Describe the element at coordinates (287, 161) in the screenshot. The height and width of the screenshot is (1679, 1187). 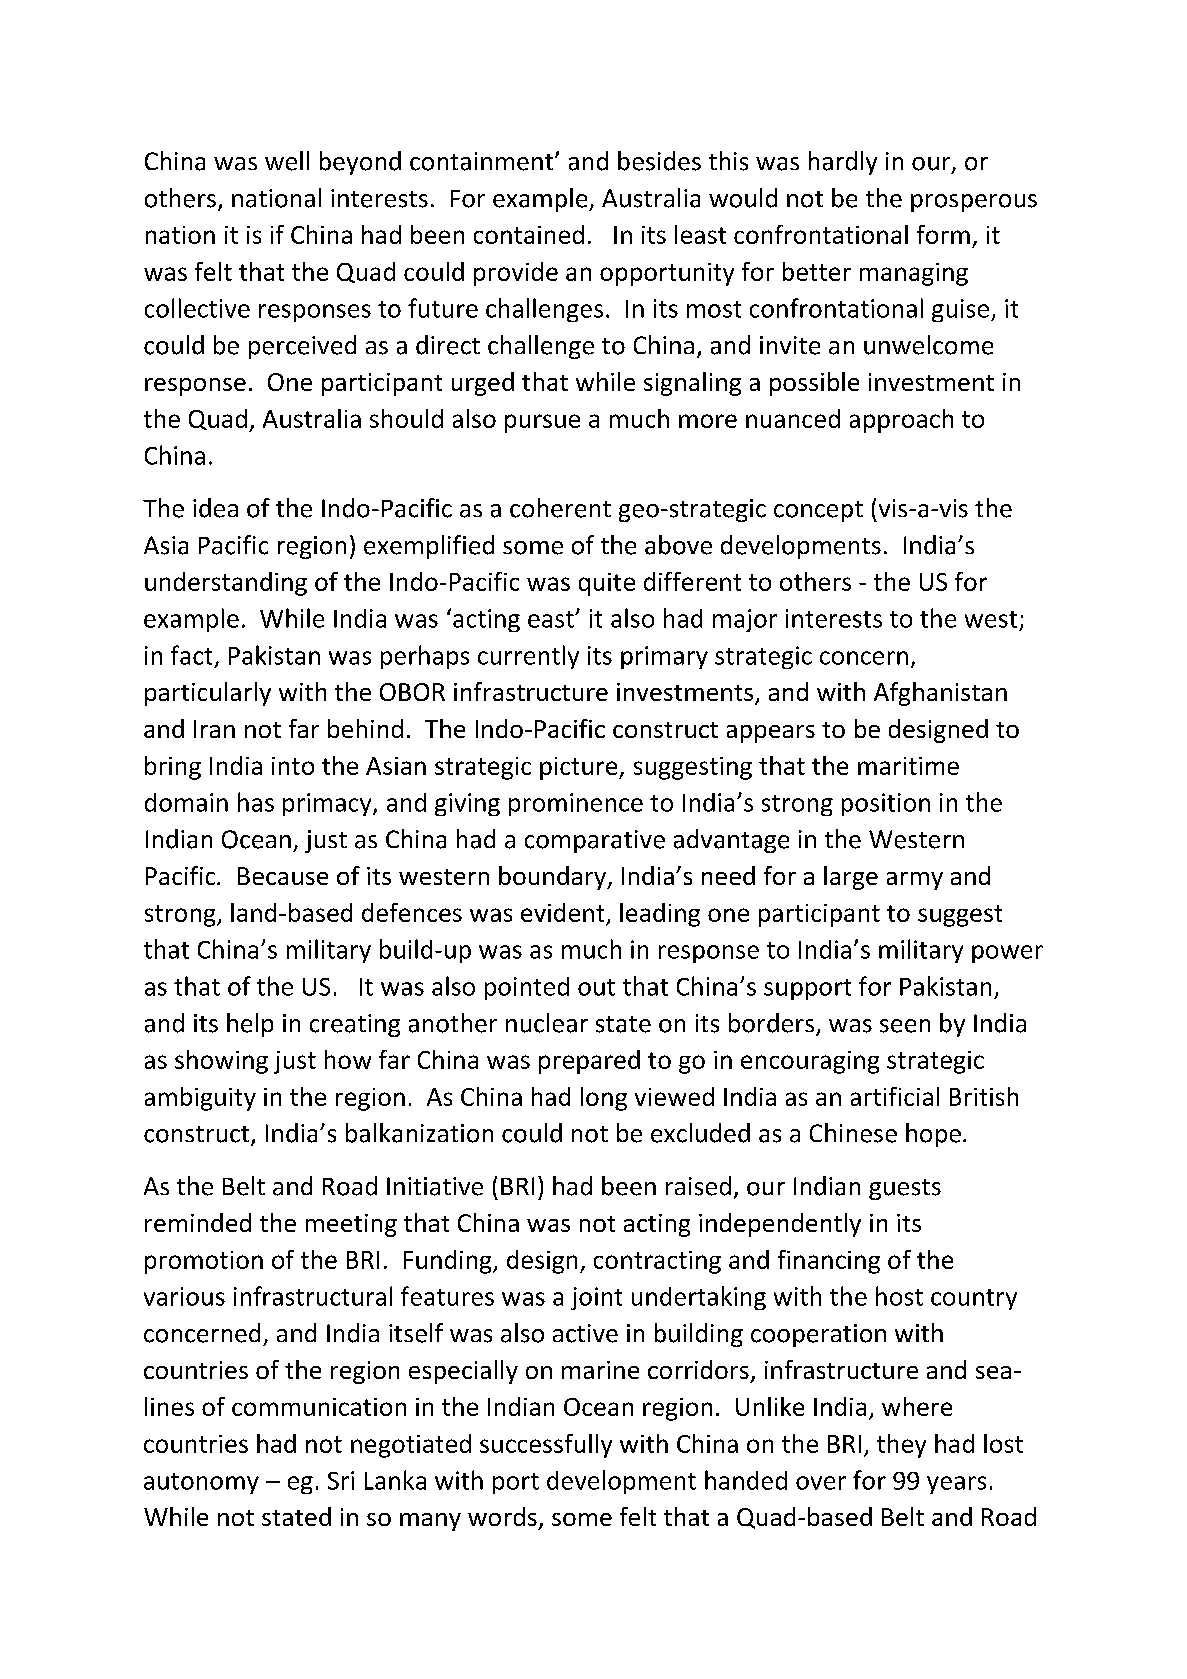
I see `well` at that location.
